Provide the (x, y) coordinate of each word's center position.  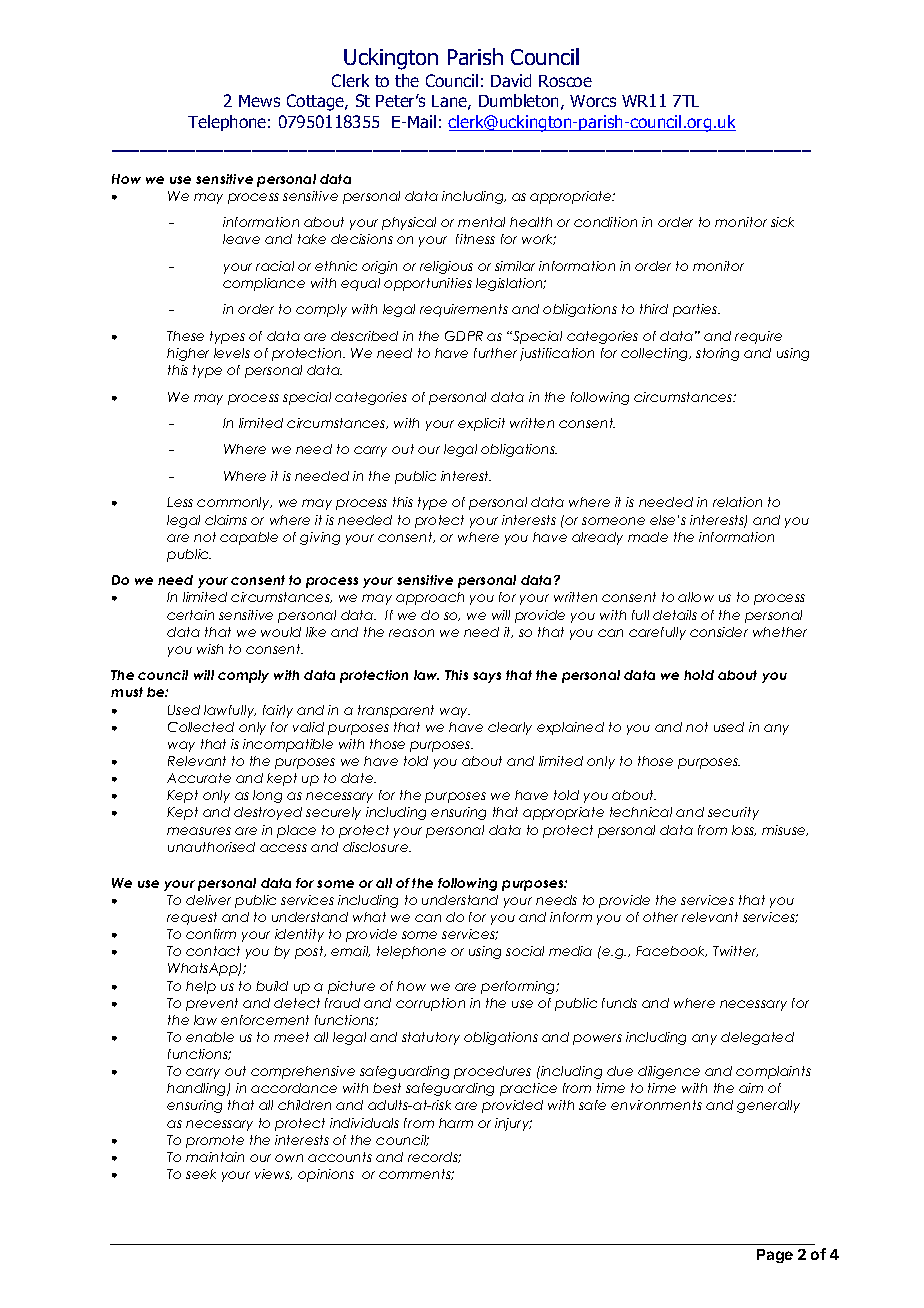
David (511, 80)
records (434, 1157)
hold (699, 675)
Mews (259, 101)
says (487, 677)
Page (775, 1256)
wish (210, 649)
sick (782, 222)
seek (201, 1174)
